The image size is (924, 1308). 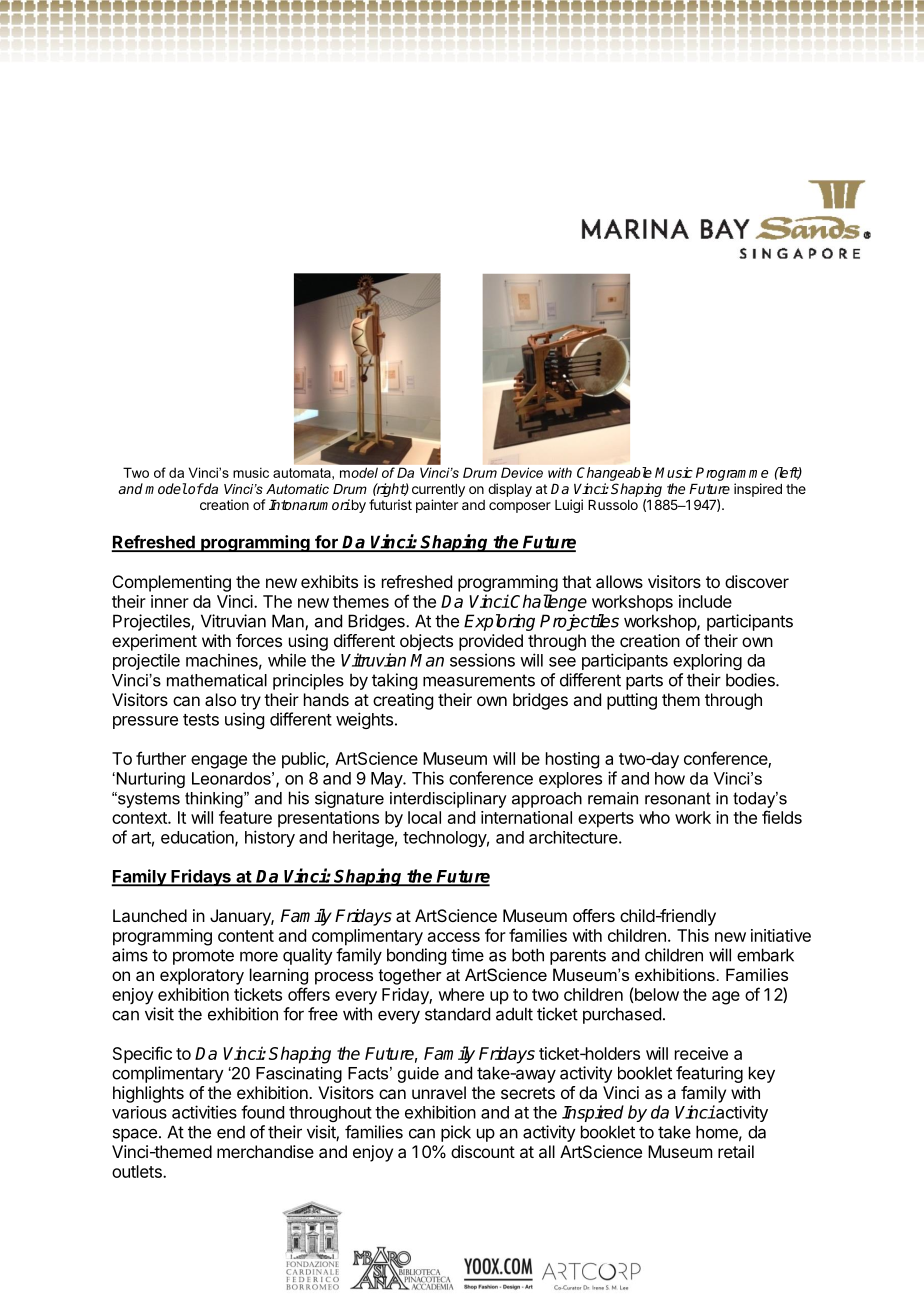 I want to click on feature, so click(x=245, y=817).
